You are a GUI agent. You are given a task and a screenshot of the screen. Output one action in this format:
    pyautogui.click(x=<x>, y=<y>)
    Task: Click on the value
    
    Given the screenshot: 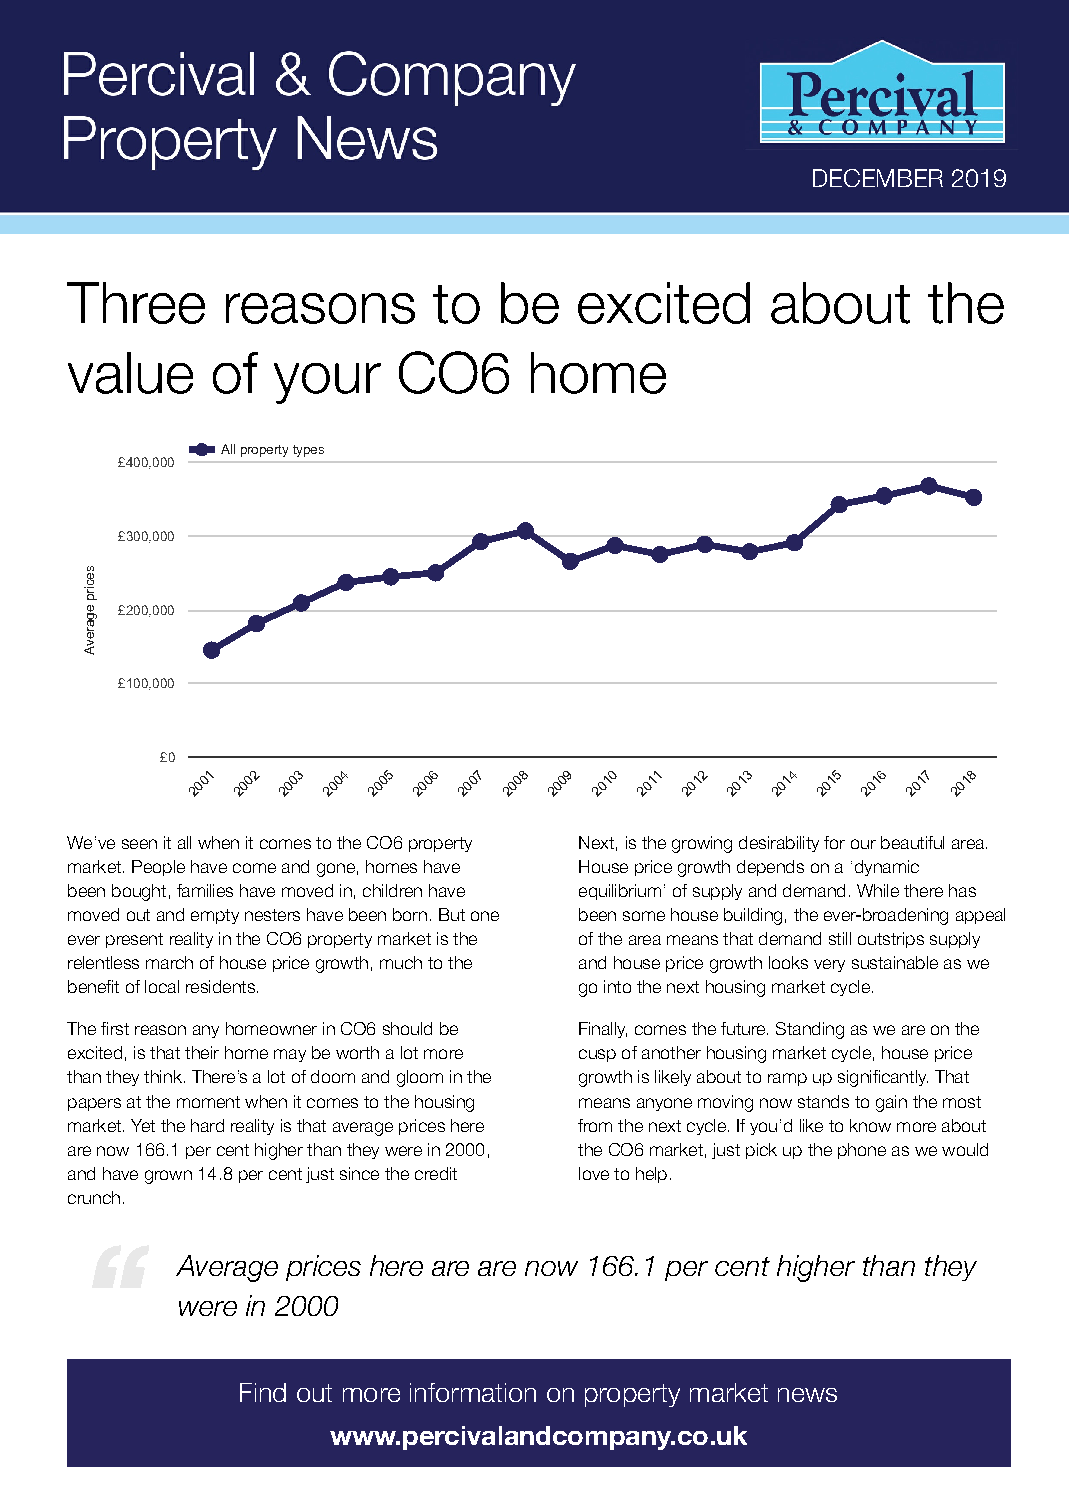 What is the action you would take?
    pyautogui.click(x=130, y=373)
